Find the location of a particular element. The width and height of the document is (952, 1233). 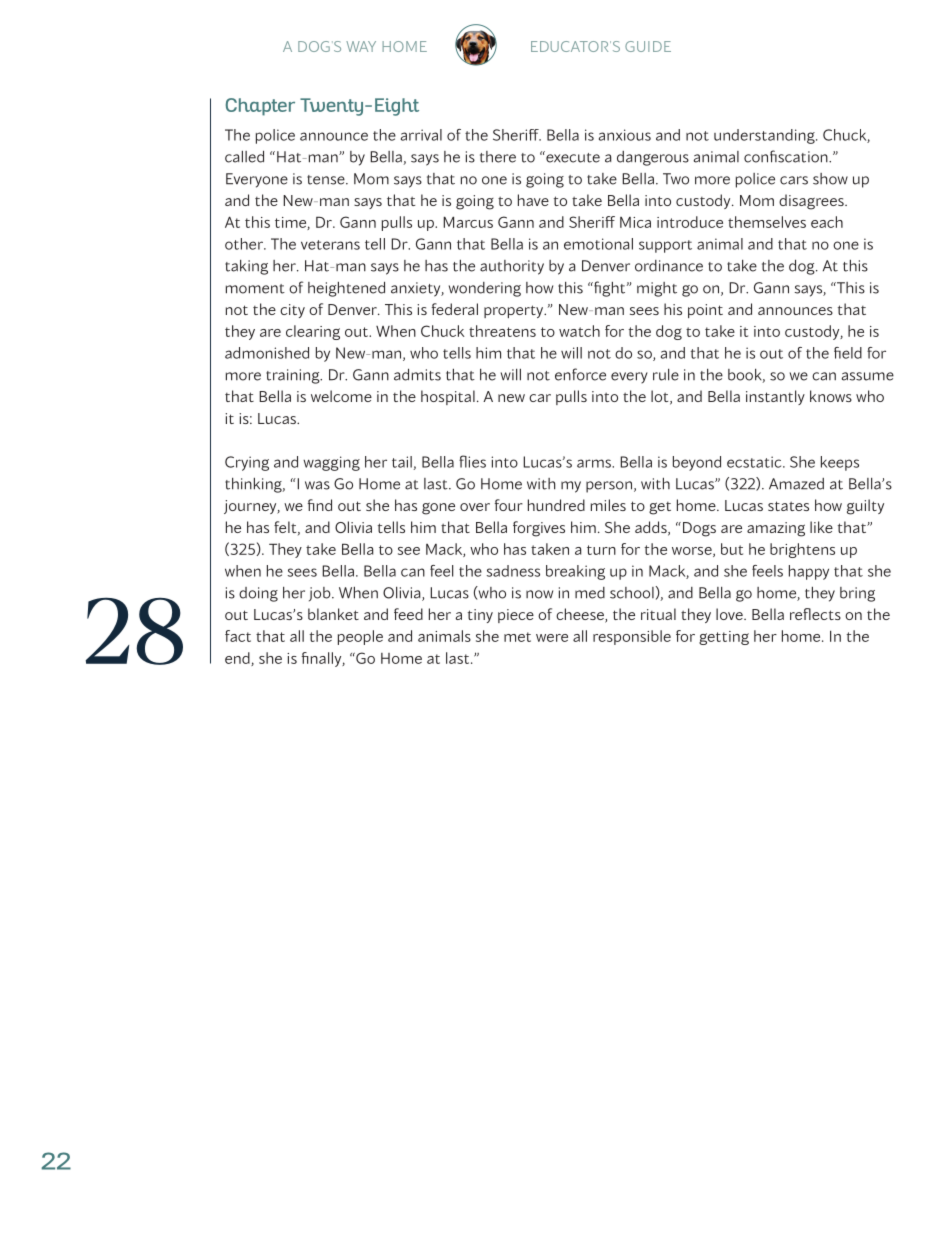

WAY is located at coordinates (361, 46).
